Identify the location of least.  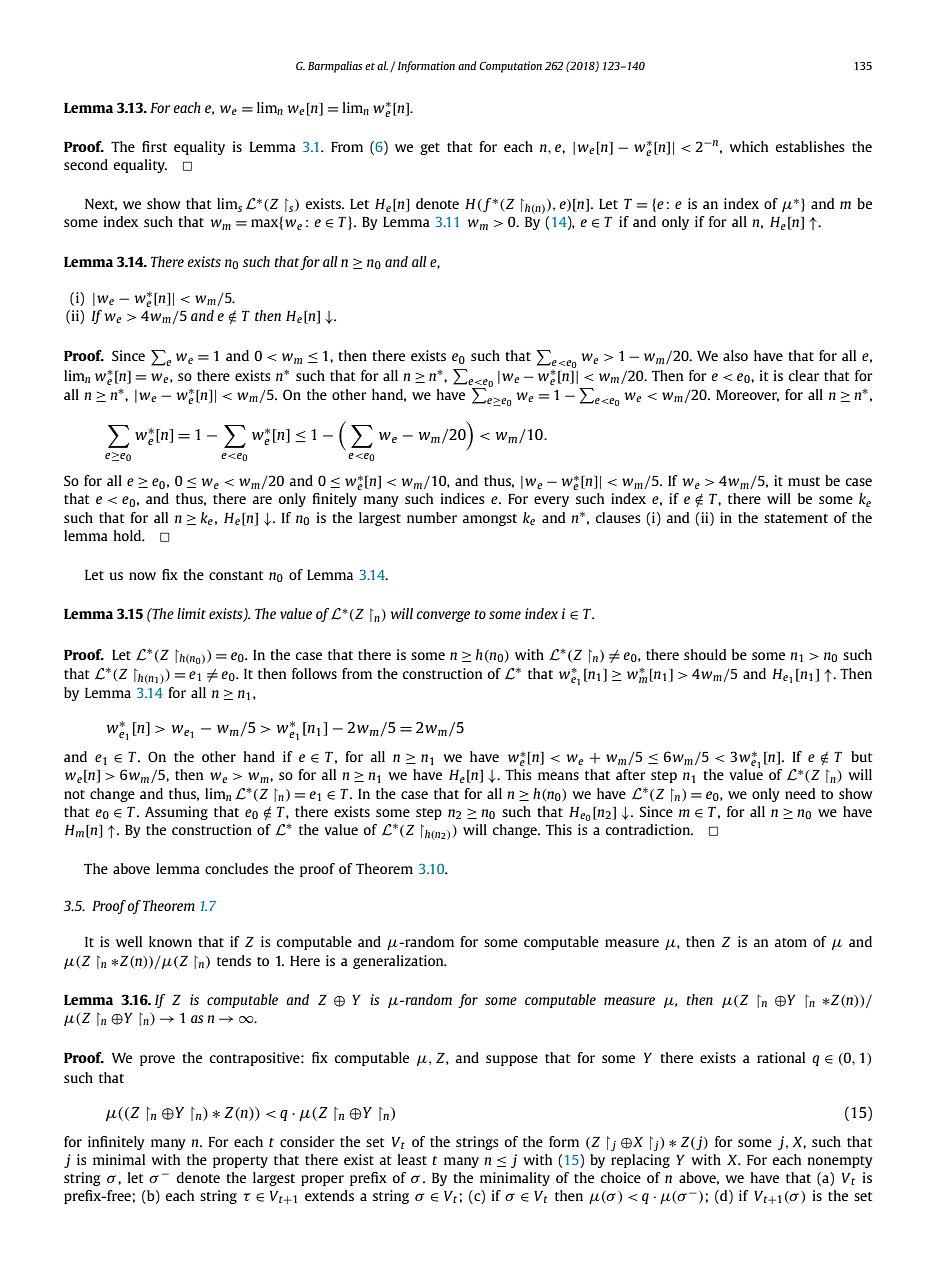
(412, 1159).
